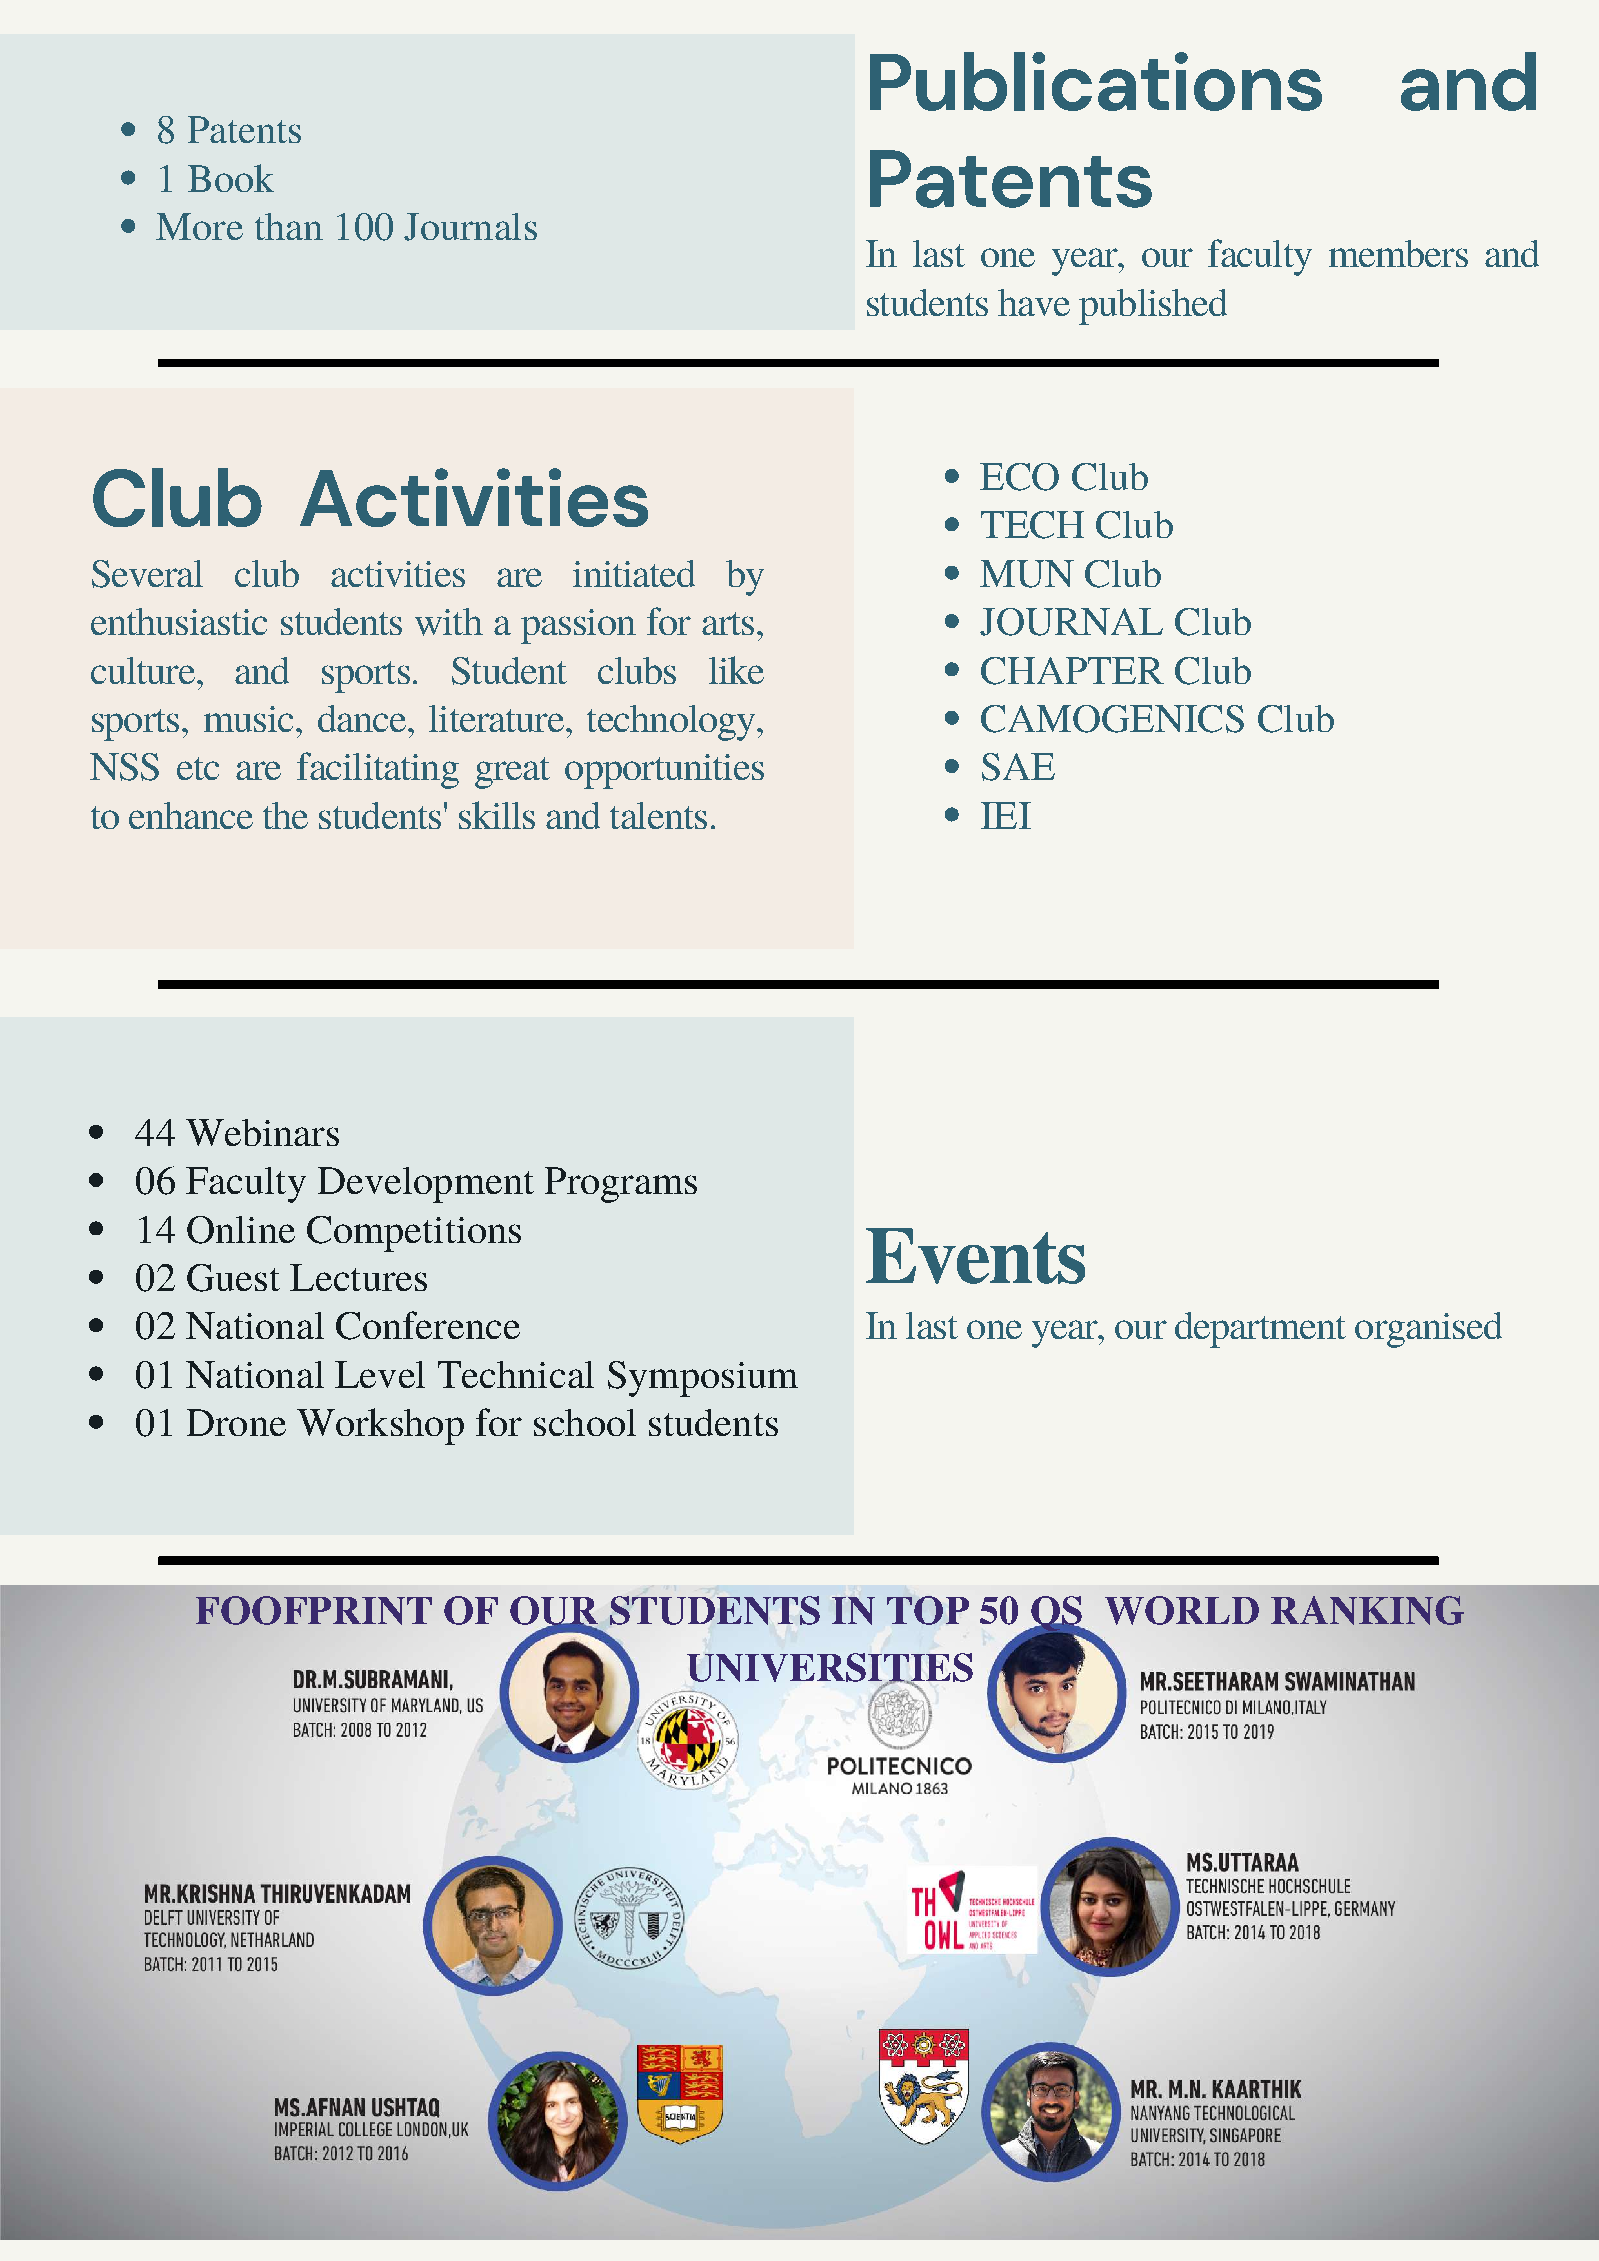  What do you see at coordinates (1182, 1610) in the document?
I see `WORLD` at bounding box center [1182, 1610].
